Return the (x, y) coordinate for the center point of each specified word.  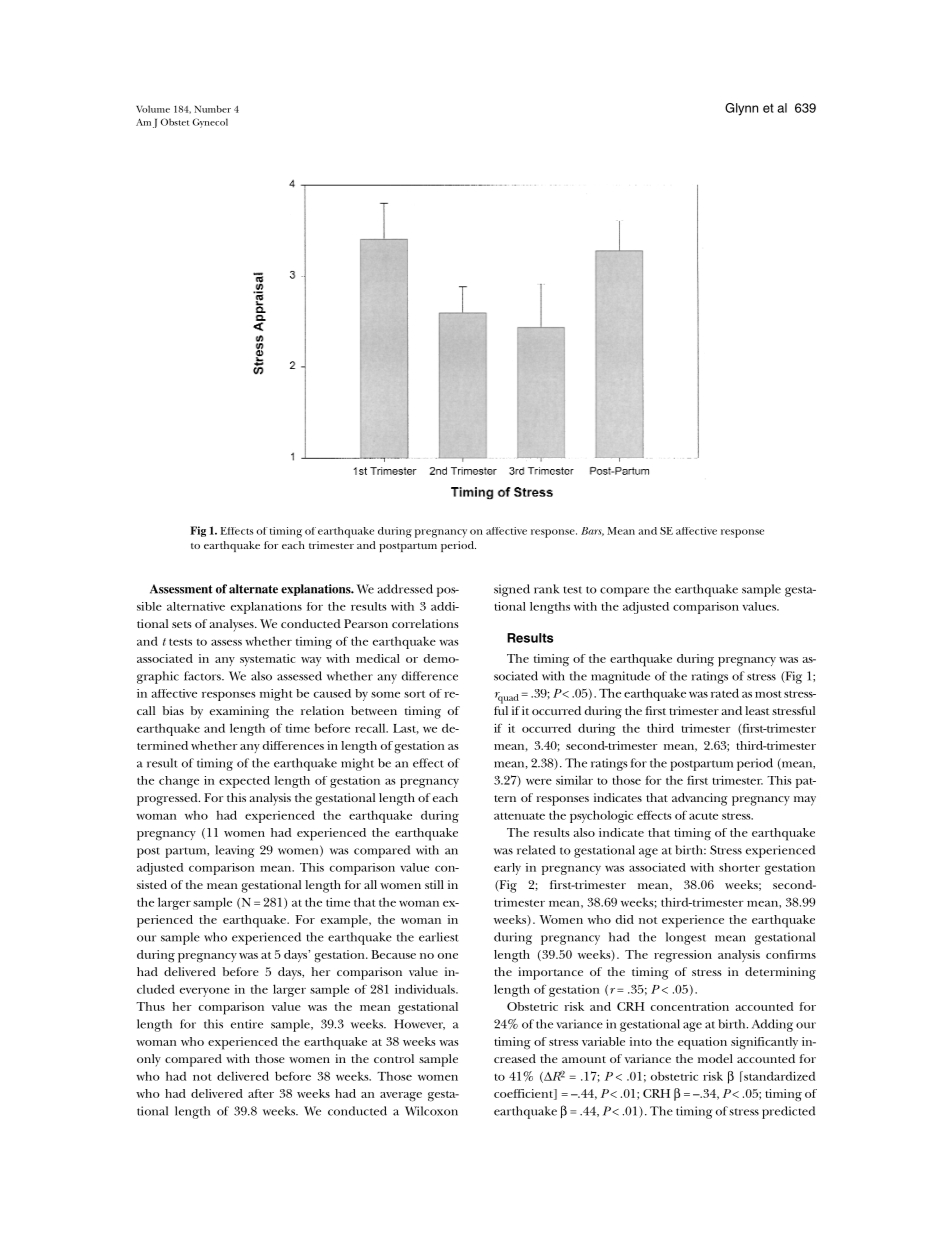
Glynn (741, 109)
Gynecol (210, 123)
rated (725, 693)
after (261, 1093)
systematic (268, 660)
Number (213, 109)
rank (546, 589)
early (507, 869)
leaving (234, 851)
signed (512, 590)
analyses (233, 625)
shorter (739, 867)
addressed (405, 589)
